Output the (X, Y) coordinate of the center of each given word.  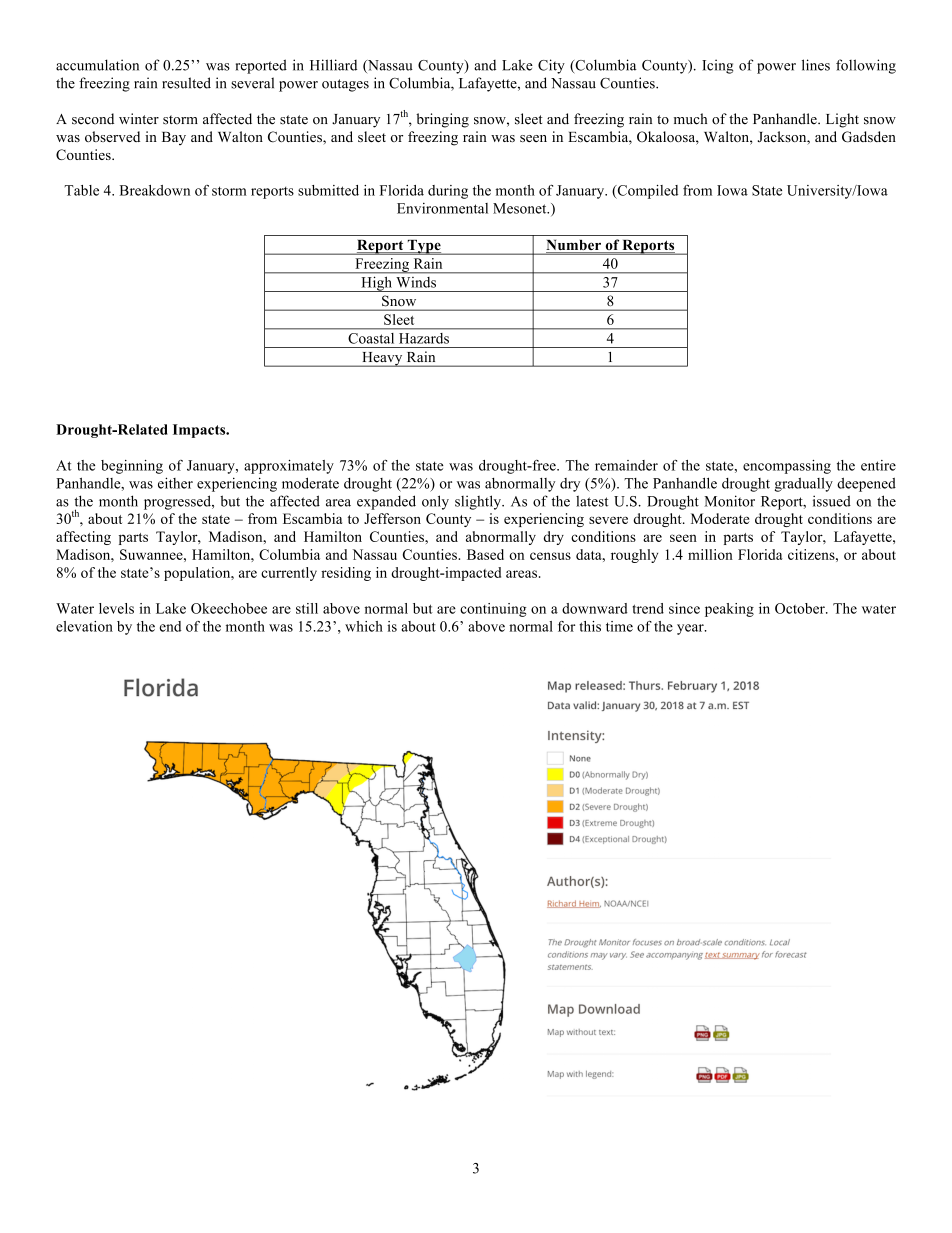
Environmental (442, 208)
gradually (804, 485)
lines (816, 65)
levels (116, 608)
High (376, 284)
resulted (186, 83)
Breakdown (155, 190)
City (551, 66)
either (175, 483)
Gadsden (869, 137)
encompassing (787, 467)
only (435, 502)
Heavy (382, 359)
